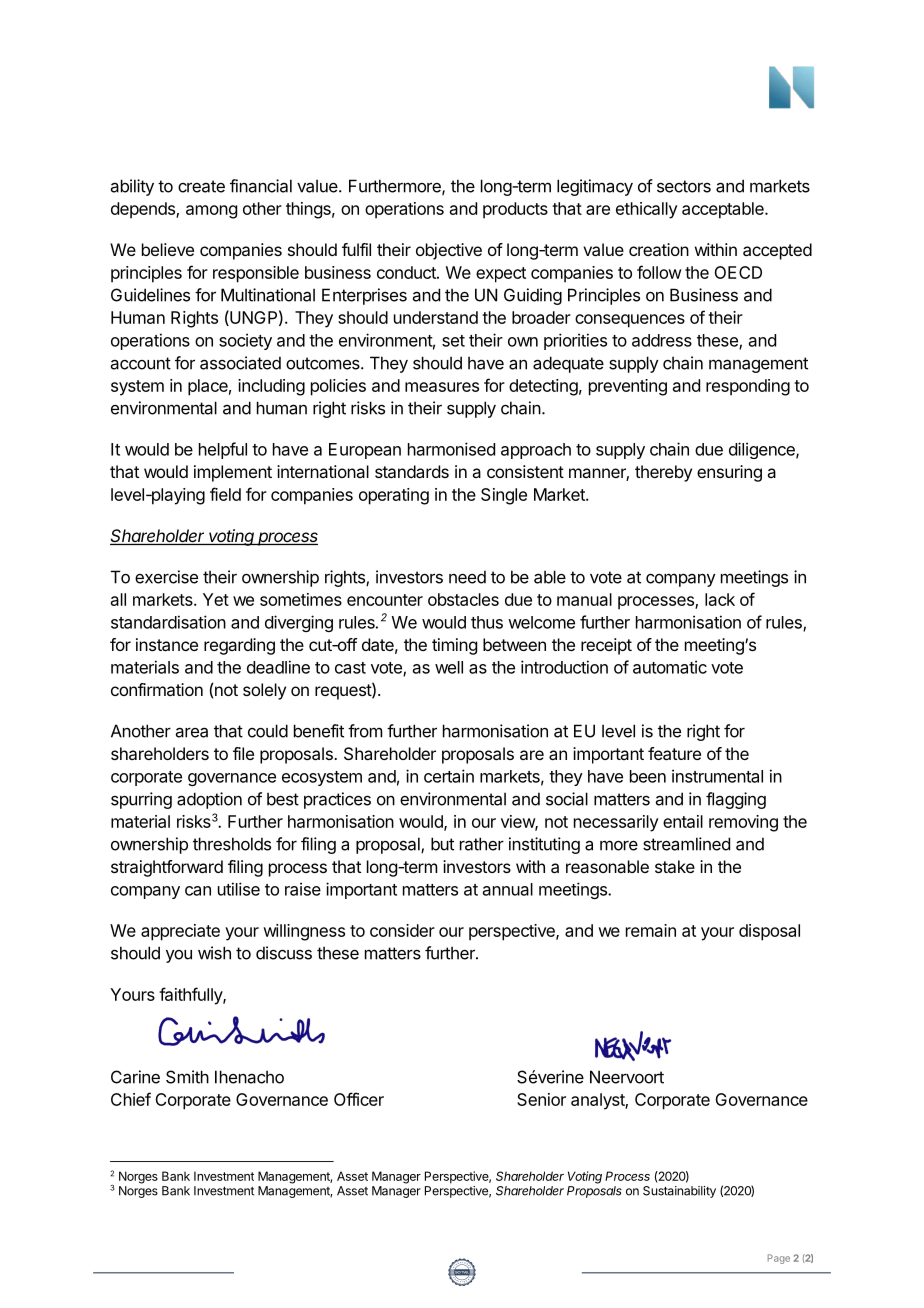 The height and width of the document is (1308, 924). I want to click on objective, so click(449, 251).
